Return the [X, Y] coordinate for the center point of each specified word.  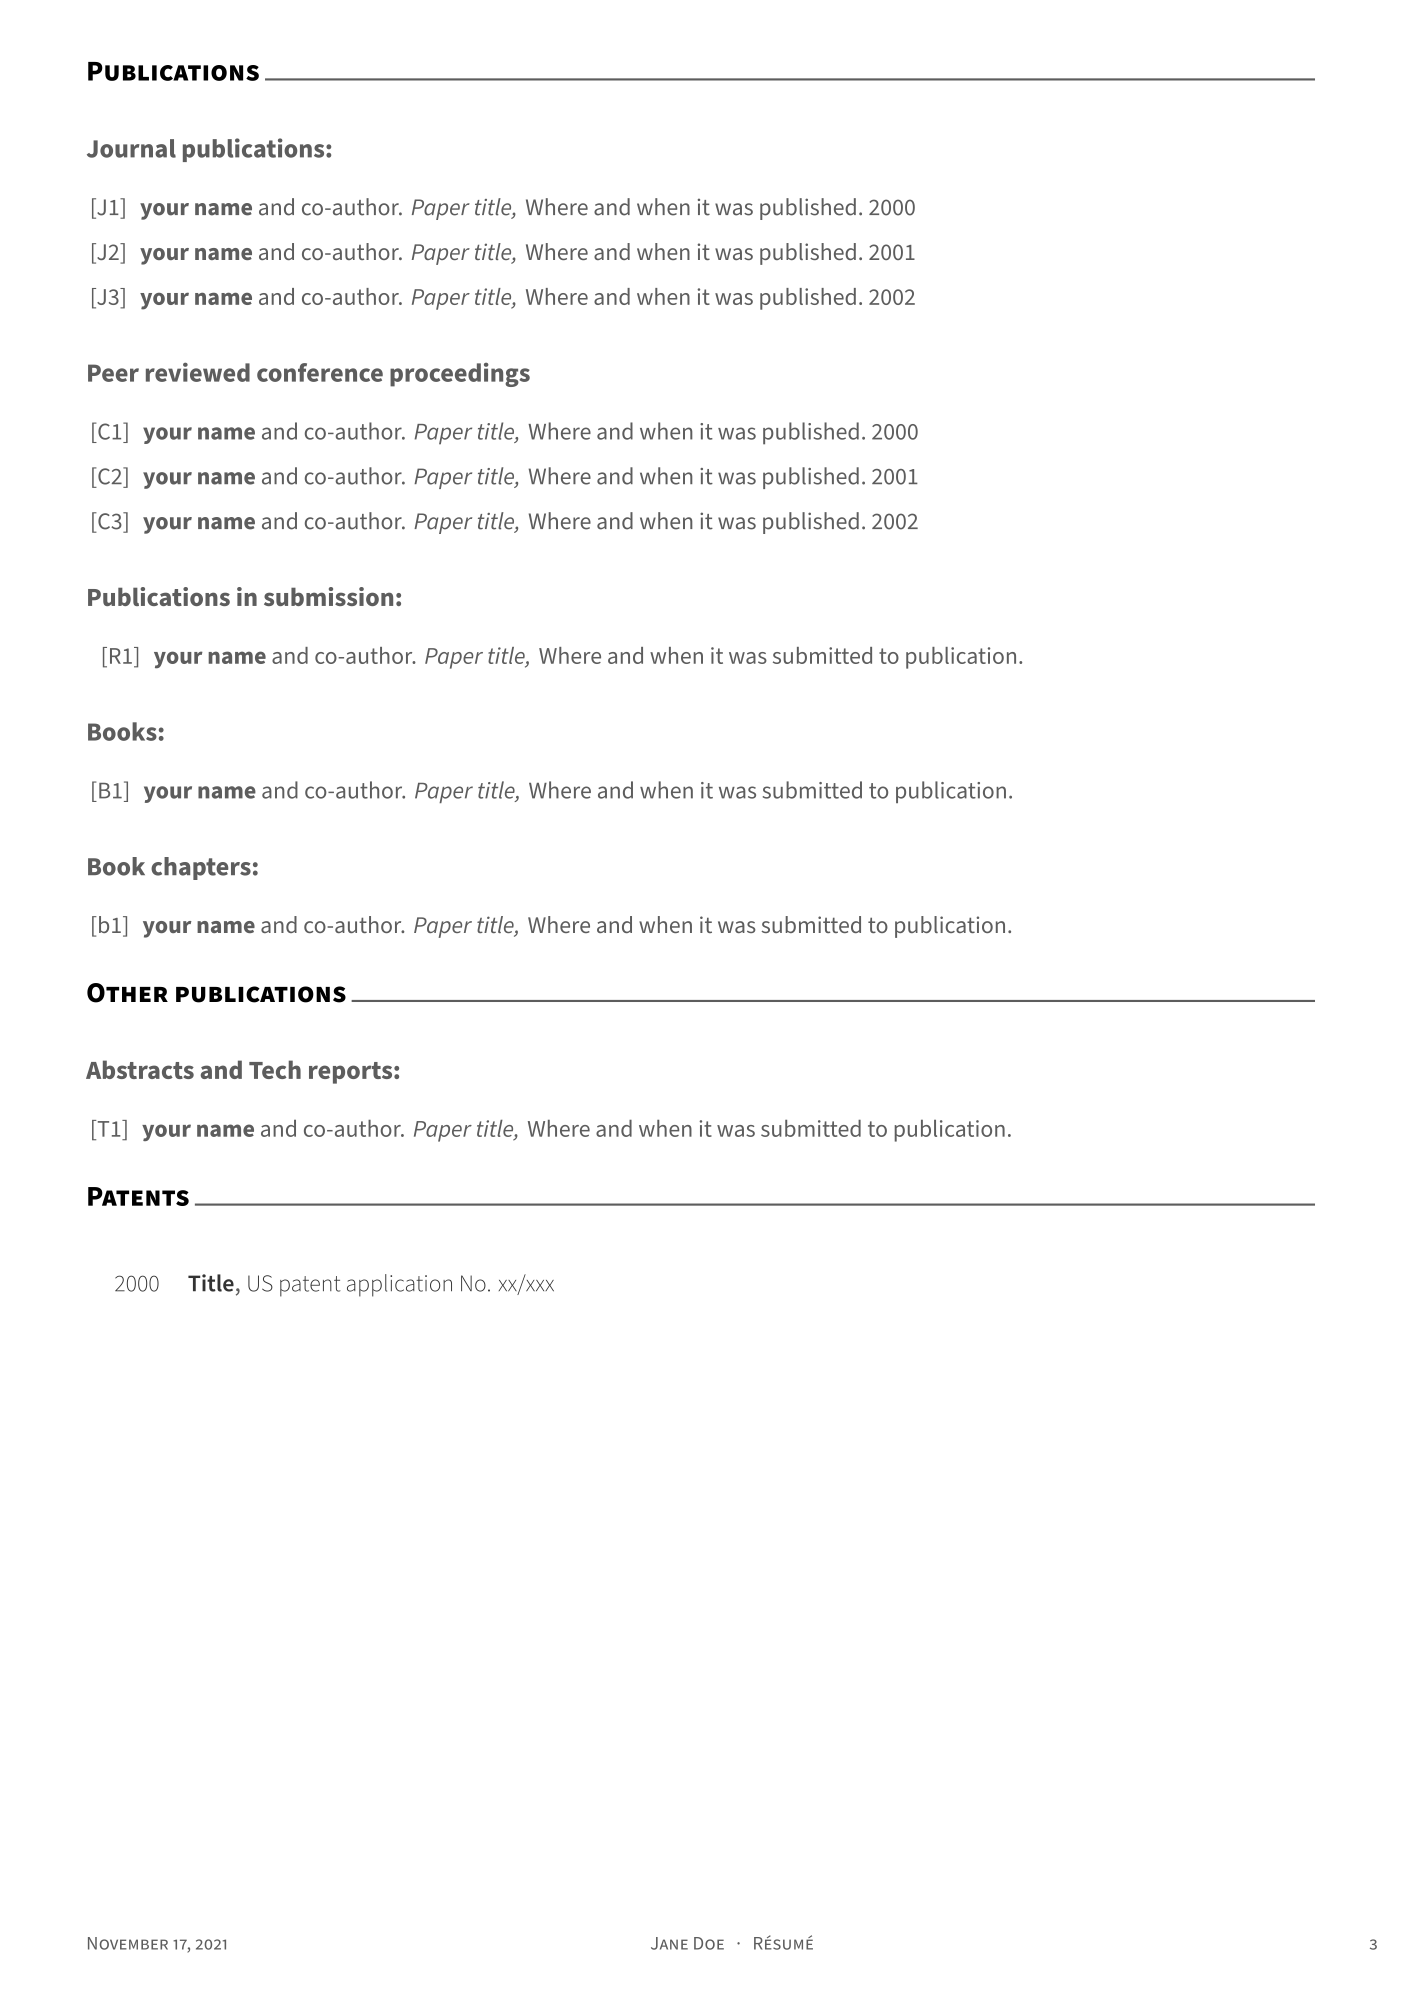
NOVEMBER [128, 1943]
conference [320, 372]
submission [328, 596]
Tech [275, 1069]
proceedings [460, 375]
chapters [201, 868]
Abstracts [140, 1069]
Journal [131, 148]
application [399, 1285]
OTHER [127, 993]
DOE [709, 1943]
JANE [669, 1943]
